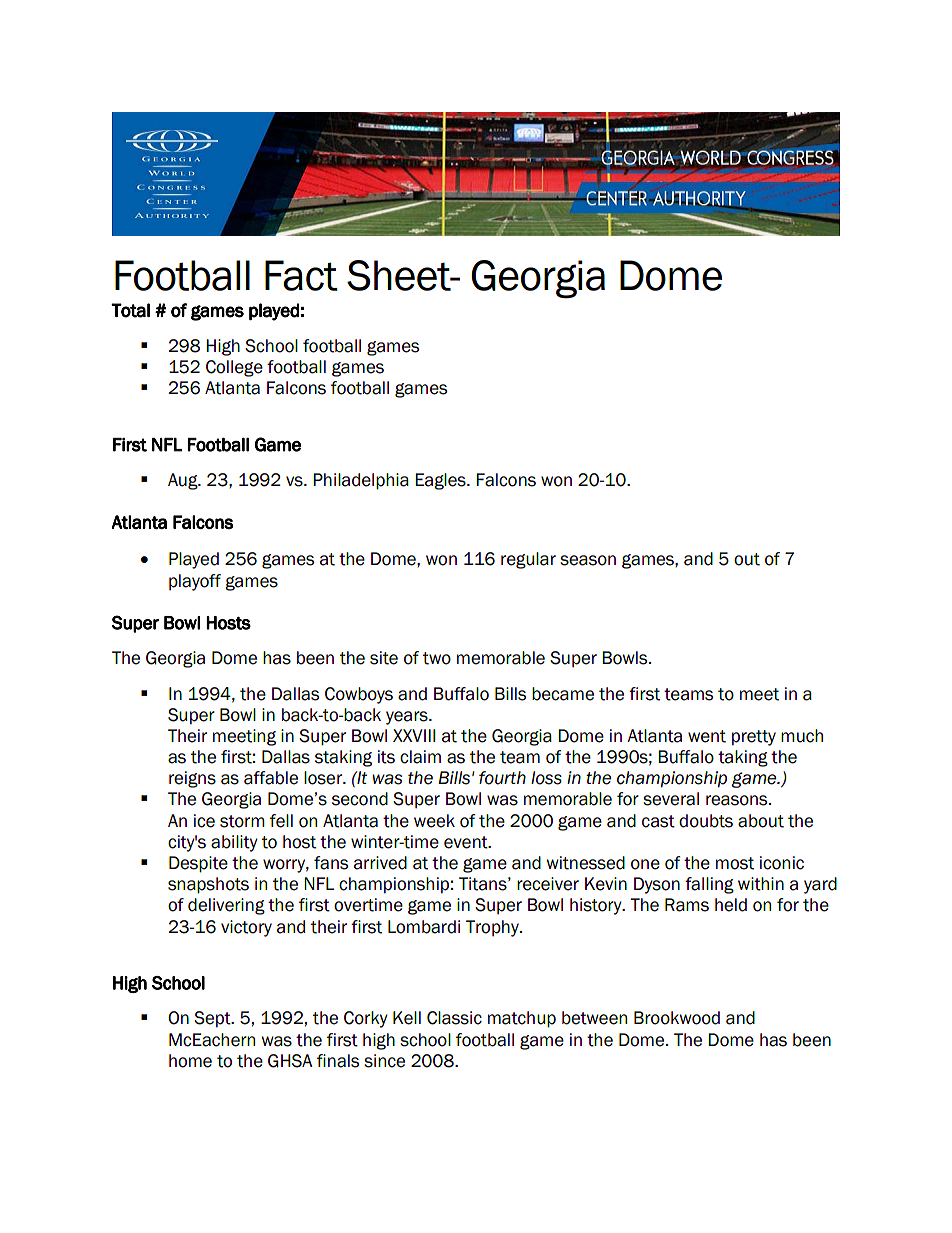 This screenshot has height=1233, width=952. What do you see at coordinates (588, 560) in the screenshot?
I see `season` at bounding box center [588, 560].
